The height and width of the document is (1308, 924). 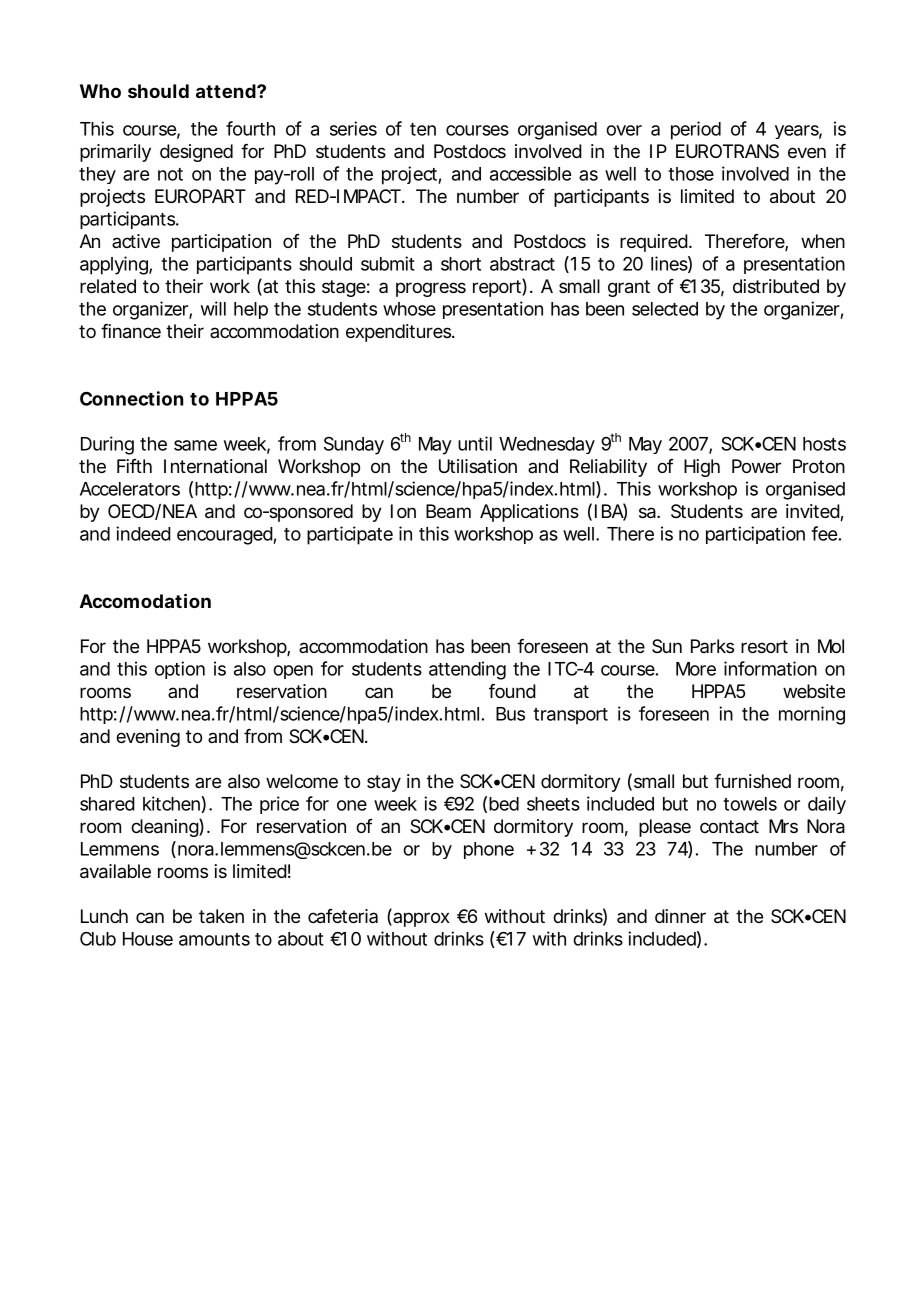 I want to click on resort, so click(x=764, y=646).
